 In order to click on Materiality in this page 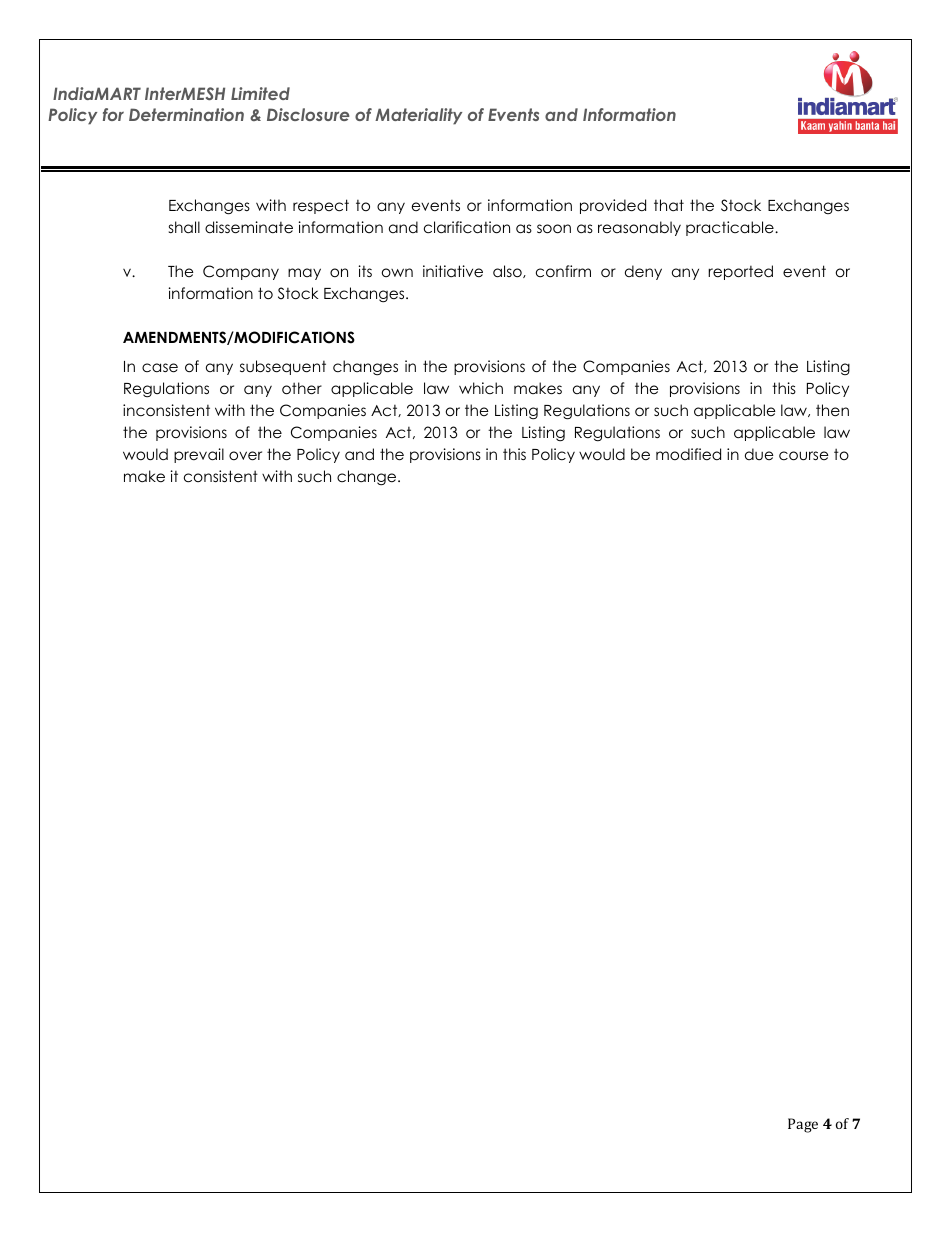, I will do `click(418, 116)`.
